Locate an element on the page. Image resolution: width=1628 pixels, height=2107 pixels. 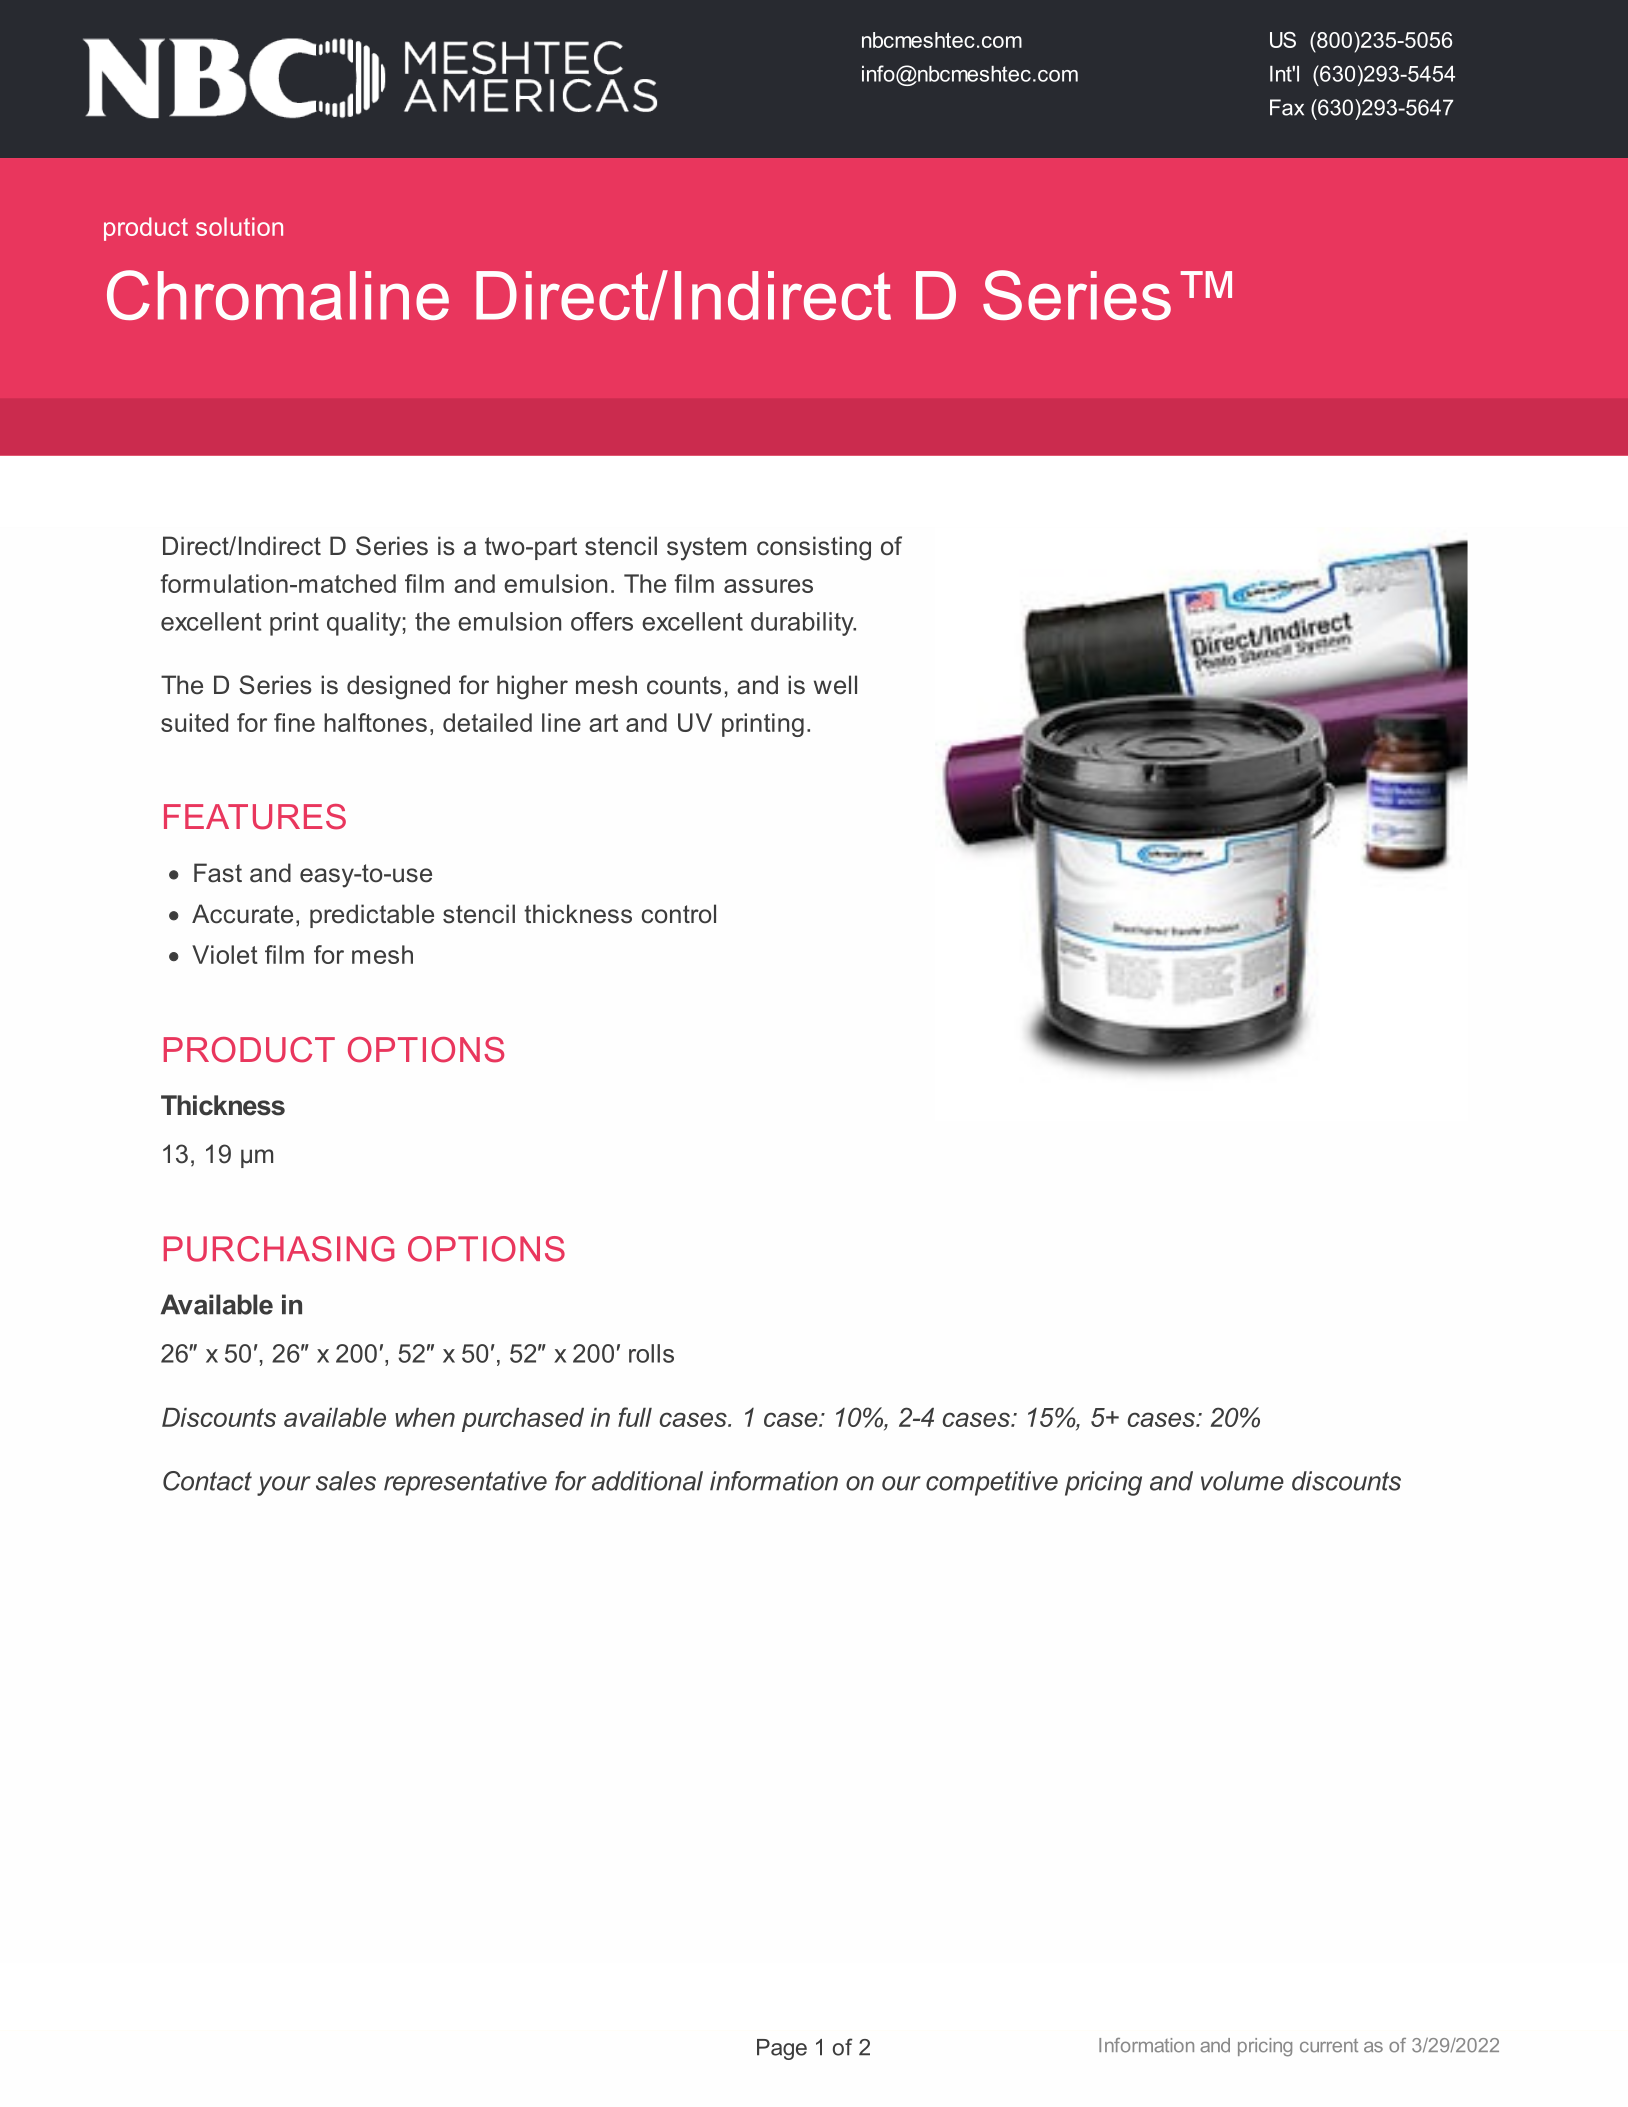
competitive is located at coordinates (992, 1483).
